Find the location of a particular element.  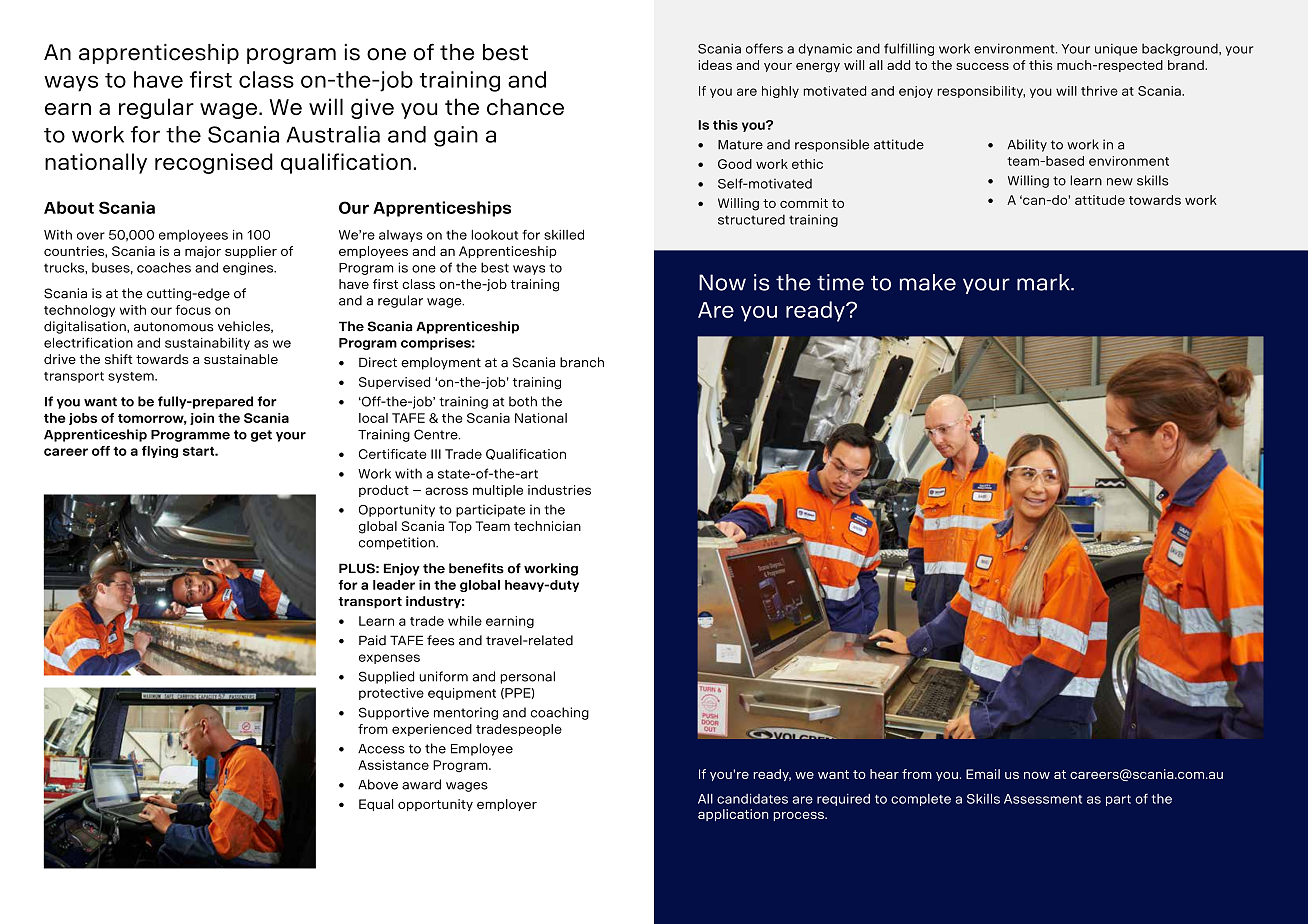

competition is located at coordinates (398, 543).
